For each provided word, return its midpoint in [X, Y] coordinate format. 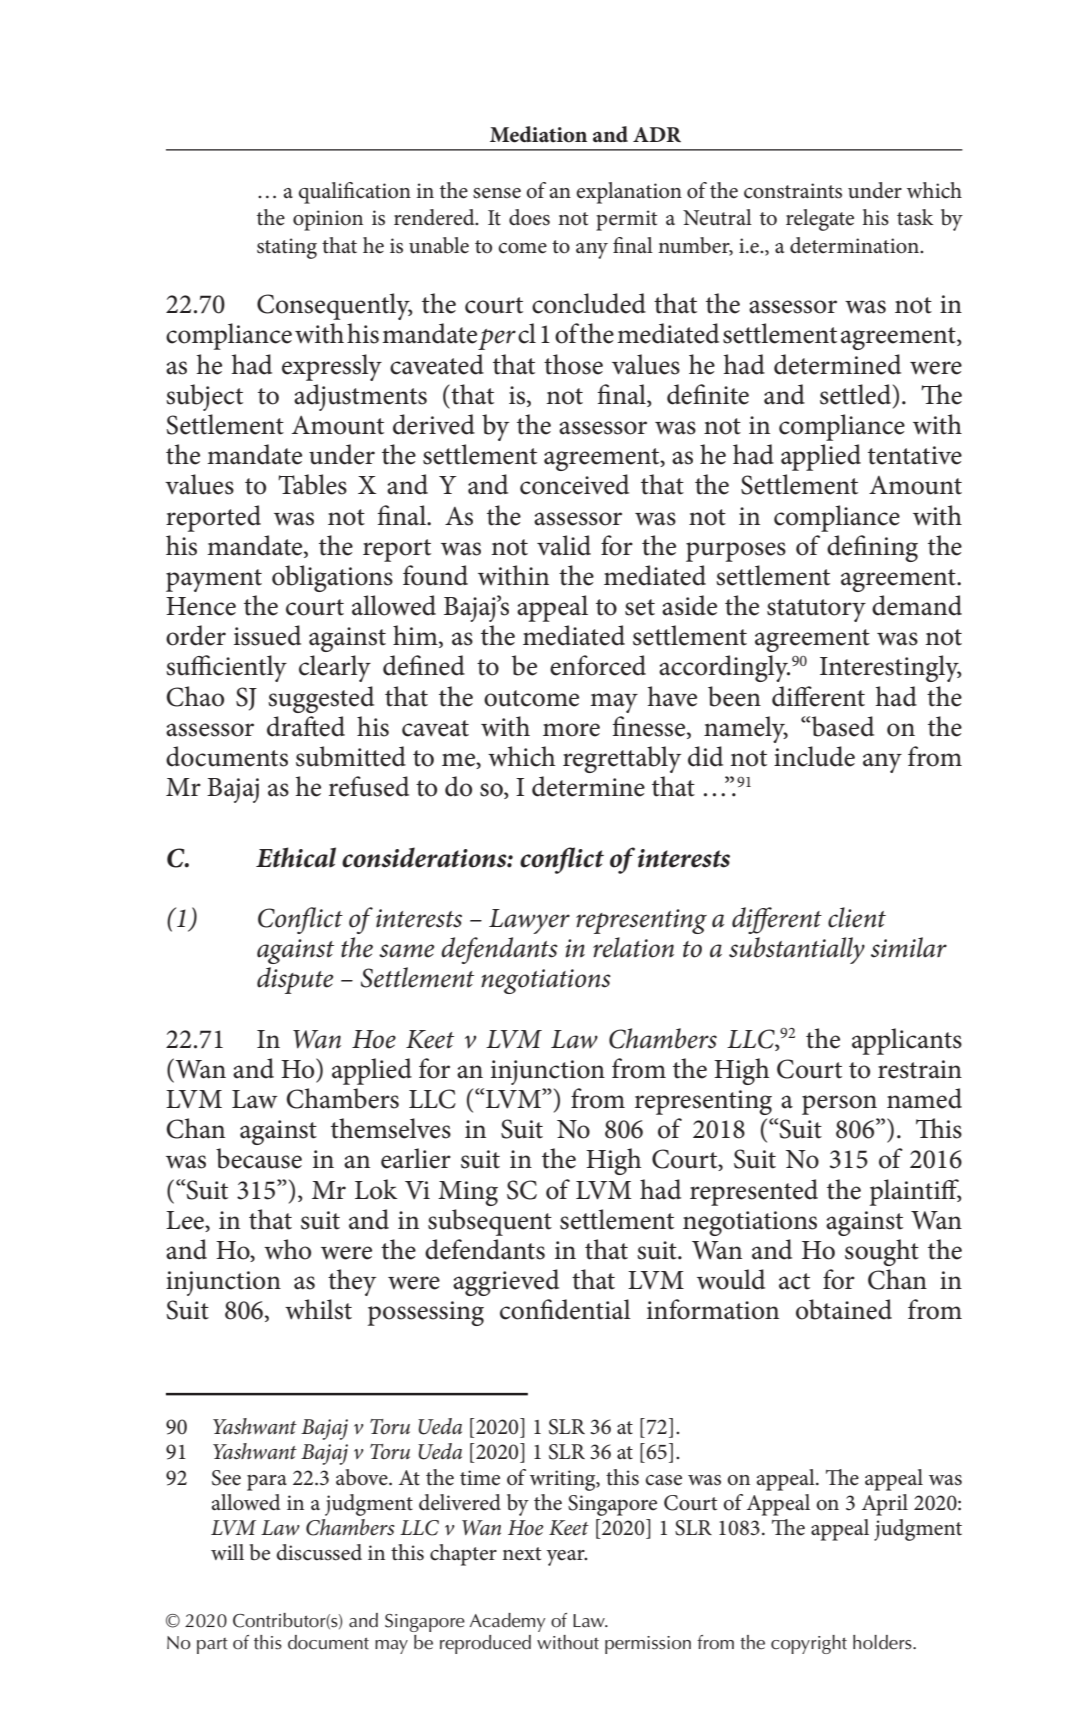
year [566, 1558]
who [287, 1249]
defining [872, 548]
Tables [312, 484]
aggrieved [506, 1282]
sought [882, 1252]
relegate [820, 220]
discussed [319, 1552]
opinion [328, 220]
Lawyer [529, 921]
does [529, 217]
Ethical [296, 857]
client [857, 917]
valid [564, 545]
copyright [809, 1644]
